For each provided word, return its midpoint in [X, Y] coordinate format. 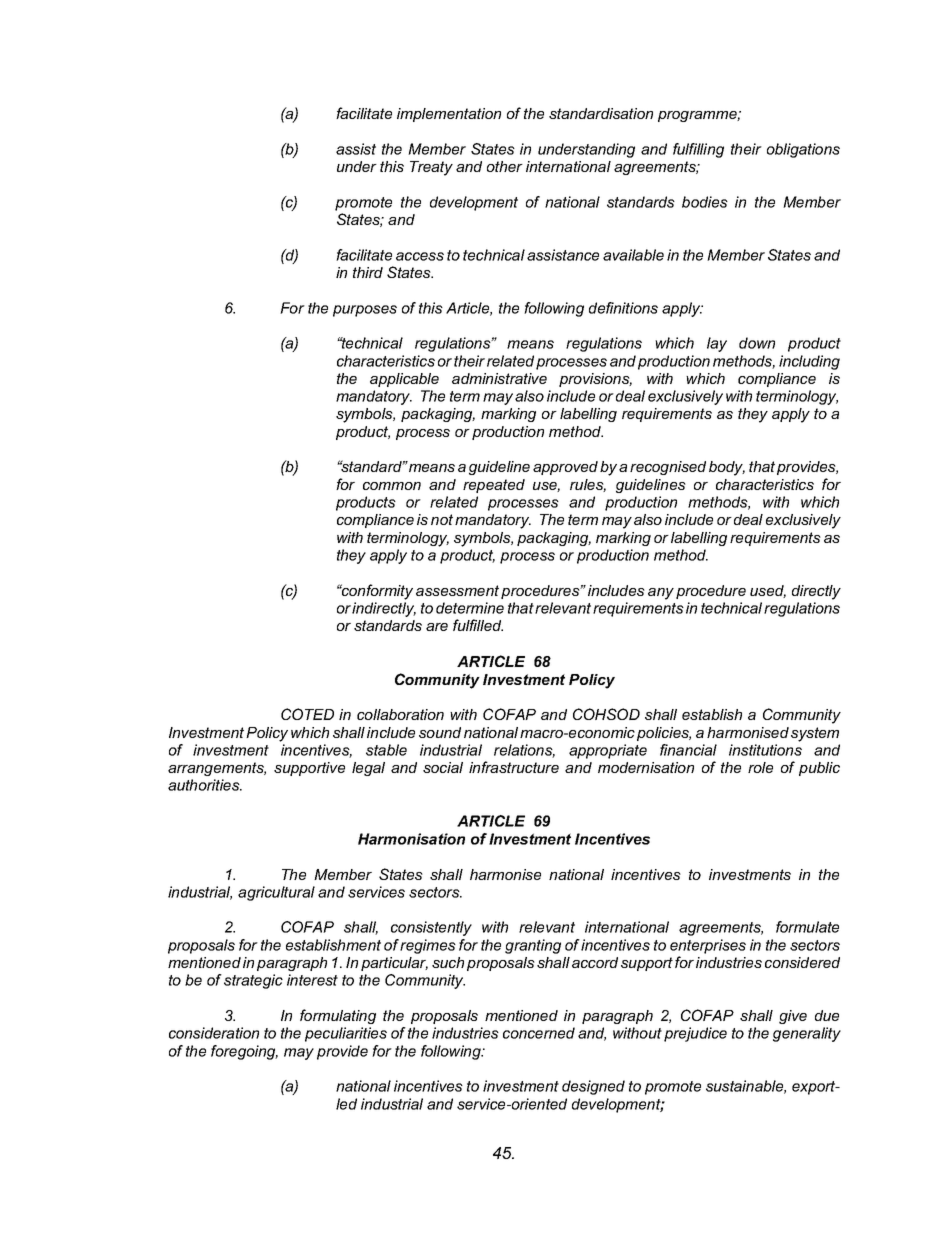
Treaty [431, 168]
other [505, 166]
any [661, 594]
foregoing [244, 1052]
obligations [803, 150]
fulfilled [478, 625]
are [437, 627]
